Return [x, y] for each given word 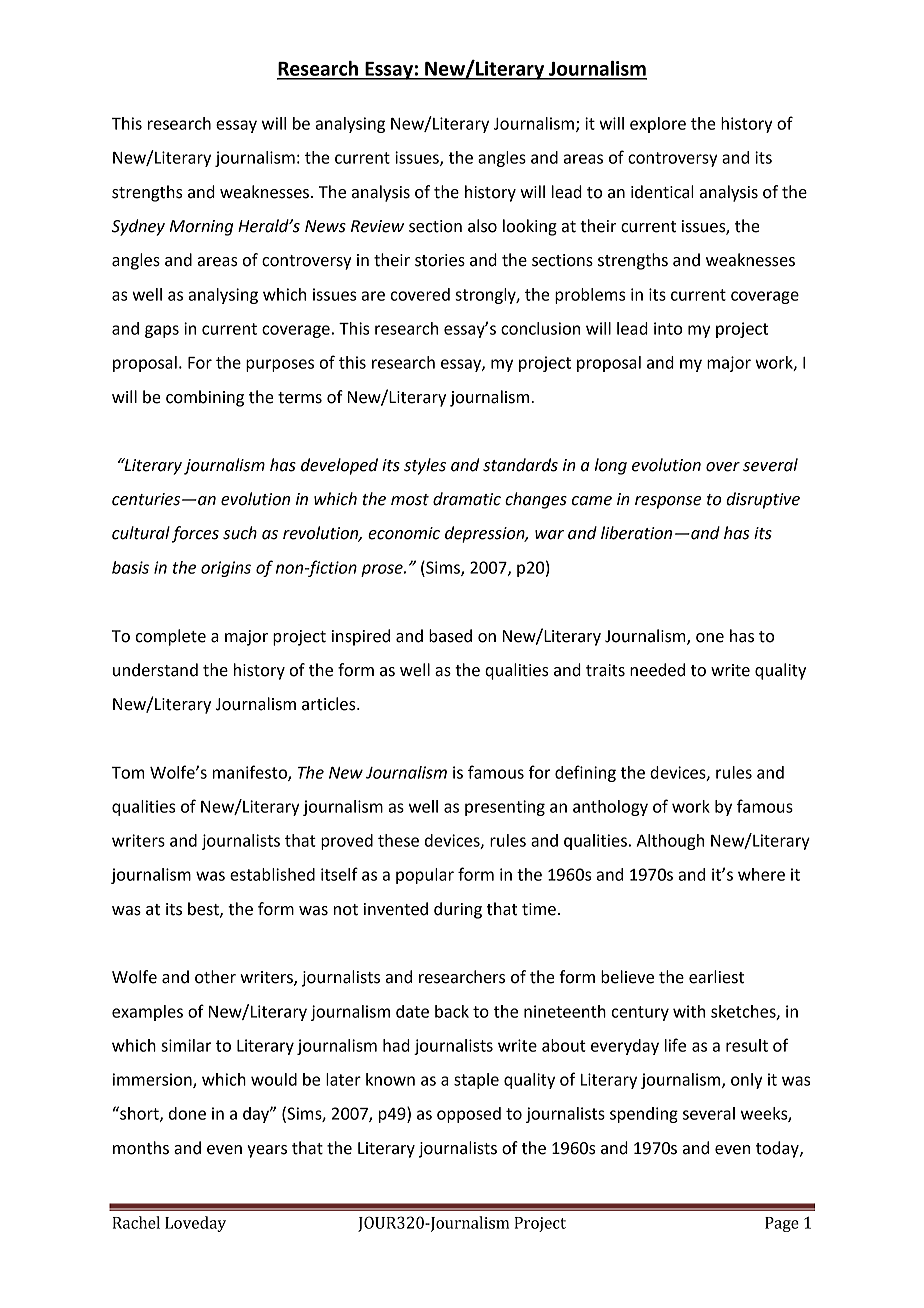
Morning [201, 228]
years [267, 1151]
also [482, 226]
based [450, 636]
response [668, 502]
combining [205, 398]
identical [662, 192]
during [458, 910]
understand [155, 670]
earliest [716, 977]
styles [425, 466]
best [204, 909]
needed [657, 670]
